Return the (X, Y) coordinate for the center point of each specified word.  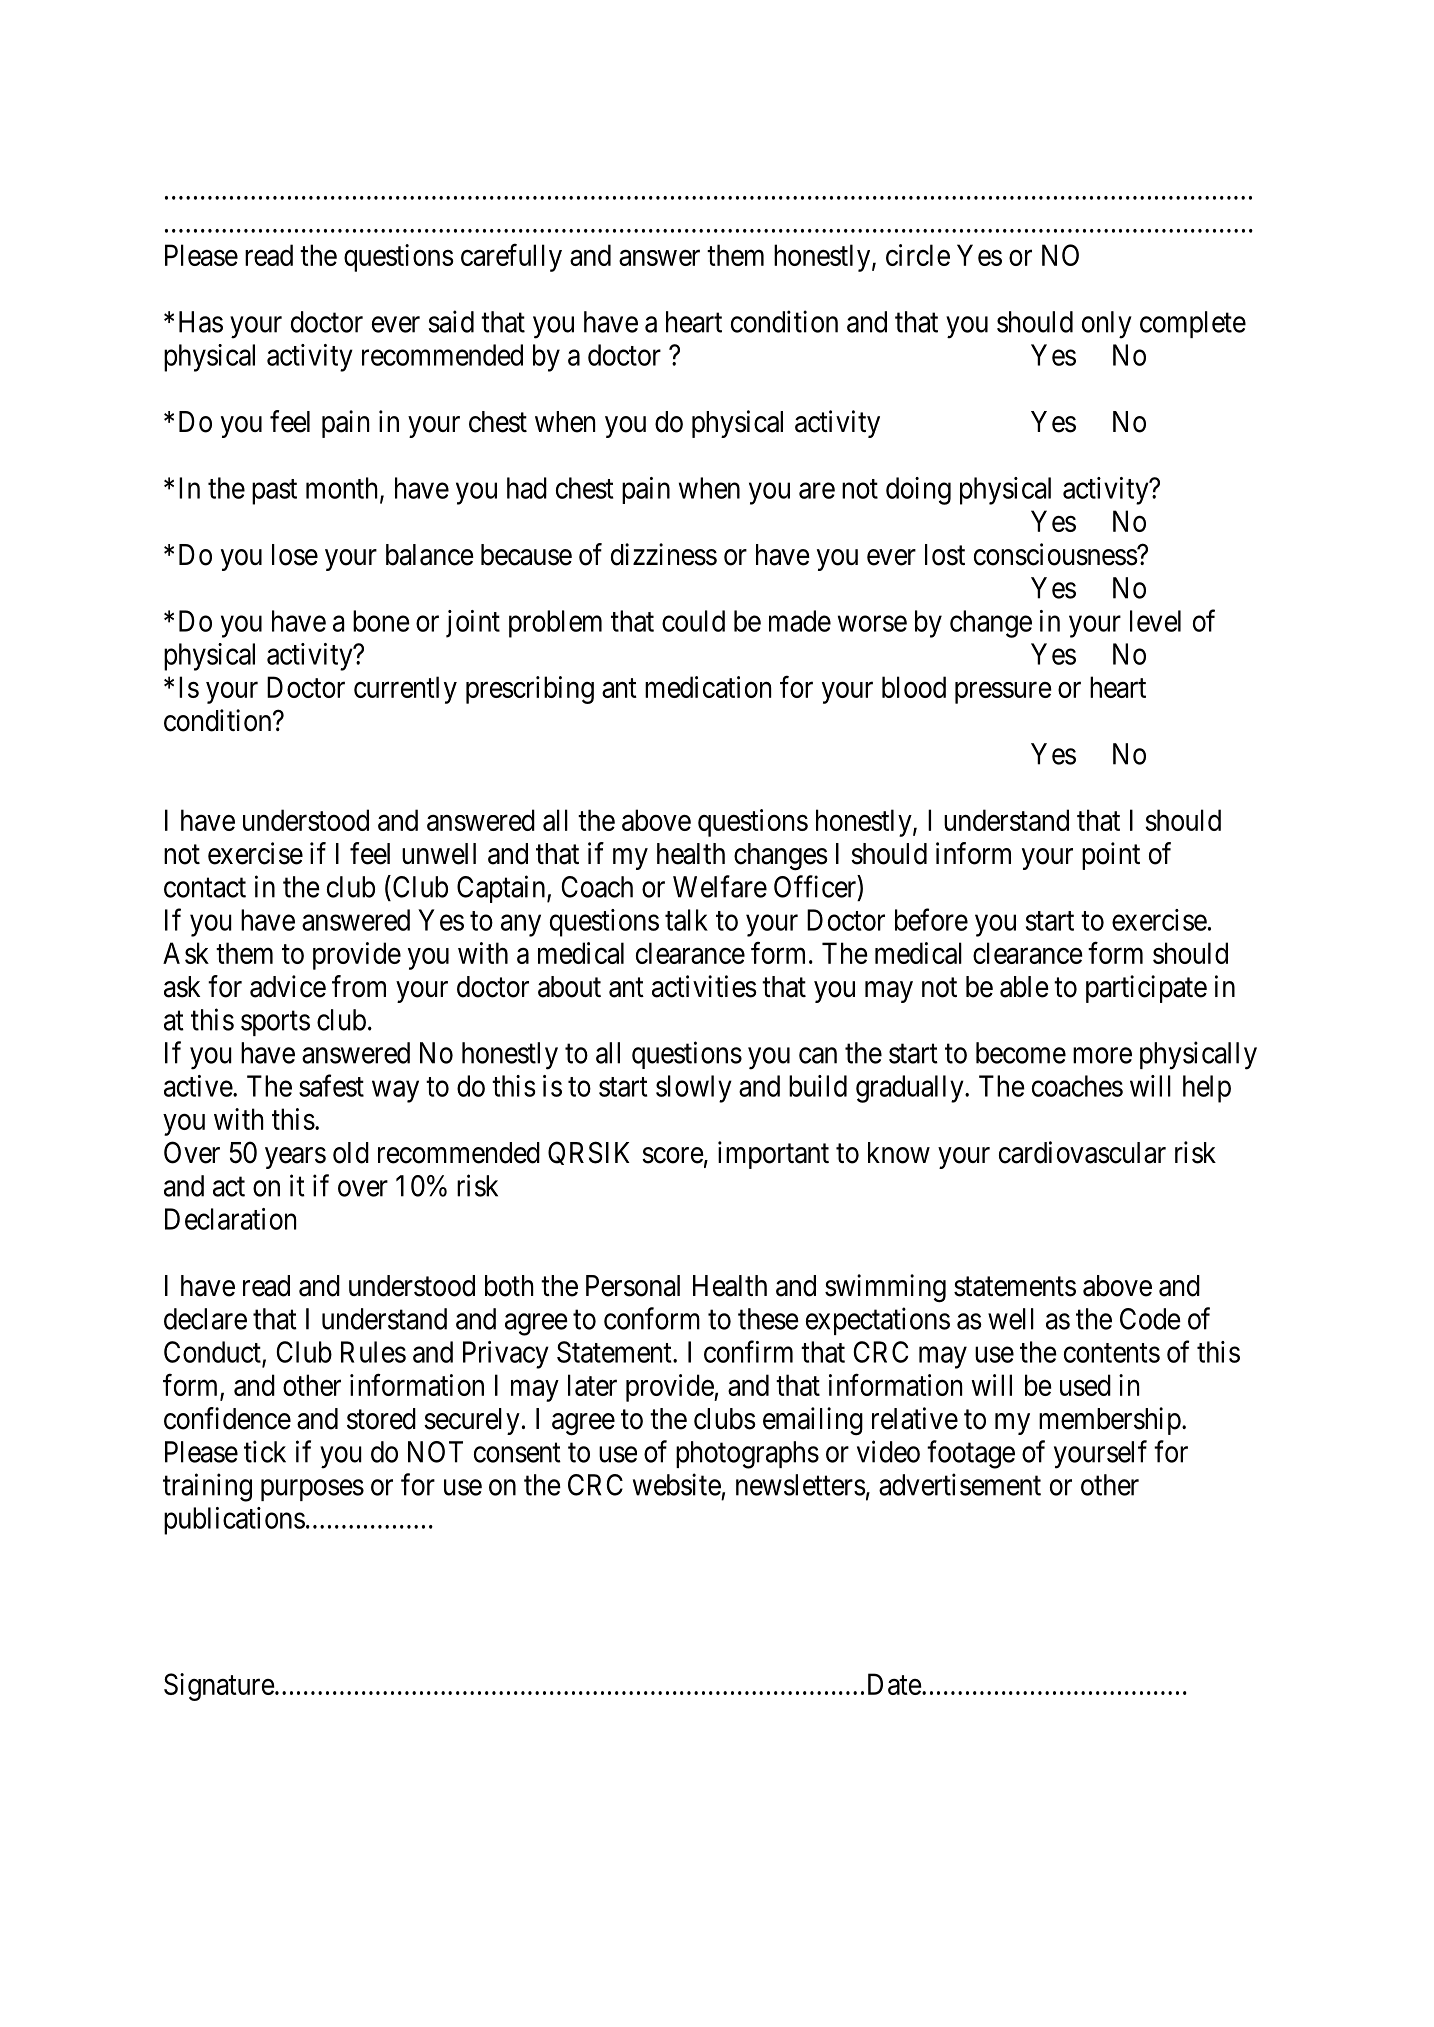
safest (331, 1085)
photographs (747, 1455)
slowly (694, 1089)
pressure (1003, 693)
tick (265, 1451)
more (1102, 1056)
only (1107, 325)
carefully (511, 258)
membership (1110, 1421)
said (451, 321)
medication (708, 687)
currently (405, 690)
